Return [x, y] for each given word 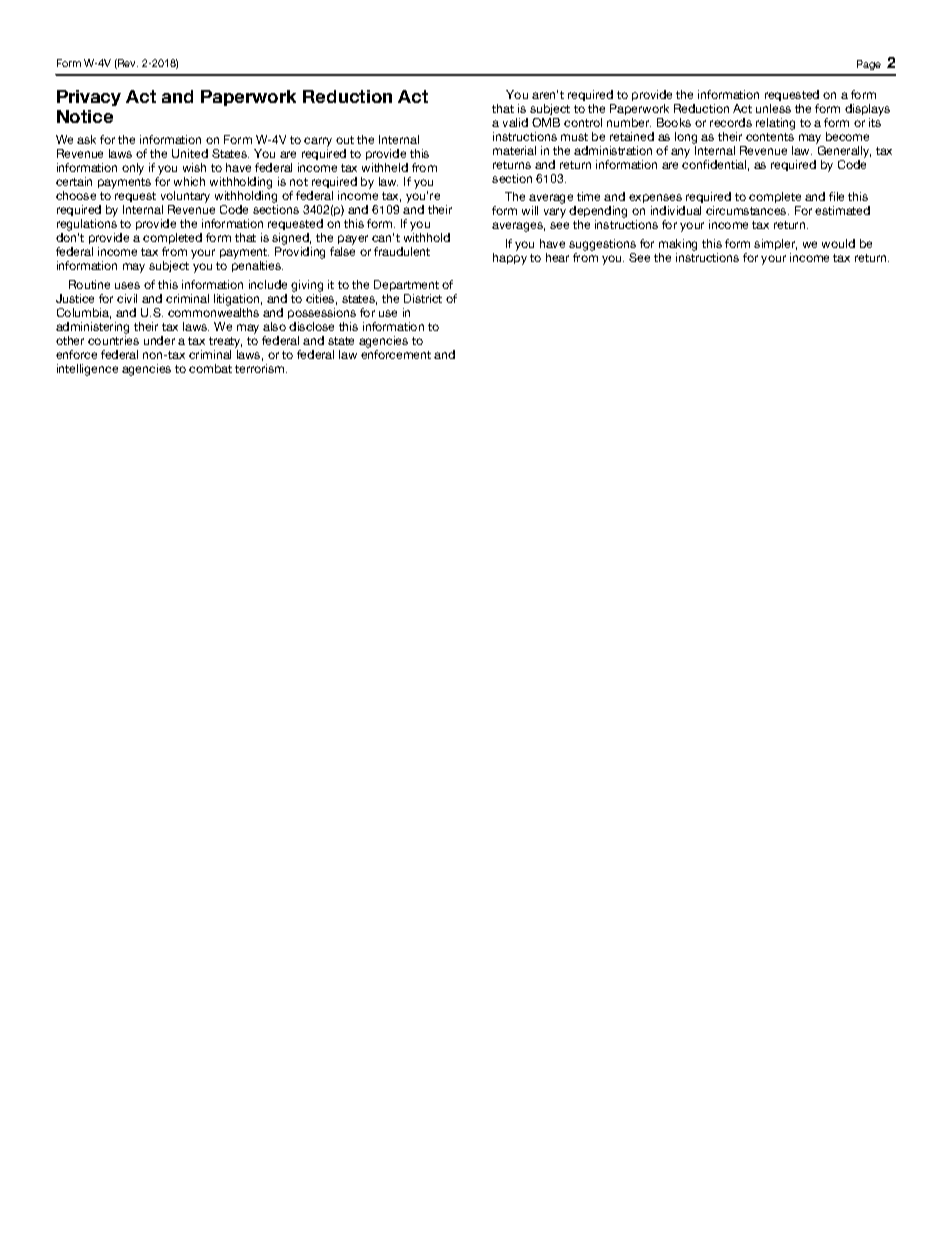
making [678, 246]
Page [869, 65]
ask [86, 139]
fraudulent [402, 251]
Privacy [89, 98]
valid [515, 122]
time [588, 196]
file [836, 196]
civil [127, 298]
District [423, 298]
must [574, 137]
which [189, 181]
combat [210, 368]
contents [770, 137]
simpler [775, 246]
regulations [87, 225]
